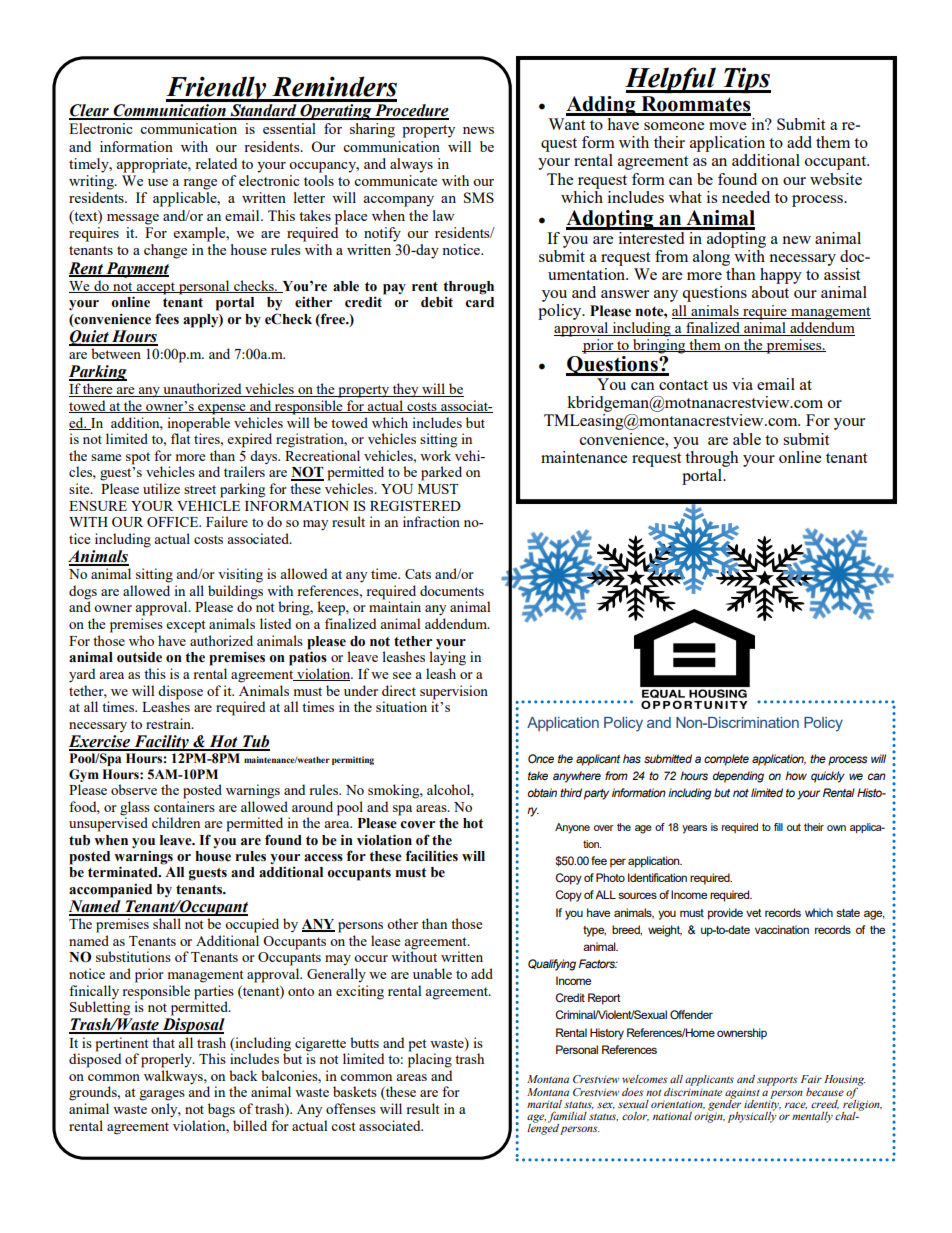  I want to click on fill, so click(778, 827).
